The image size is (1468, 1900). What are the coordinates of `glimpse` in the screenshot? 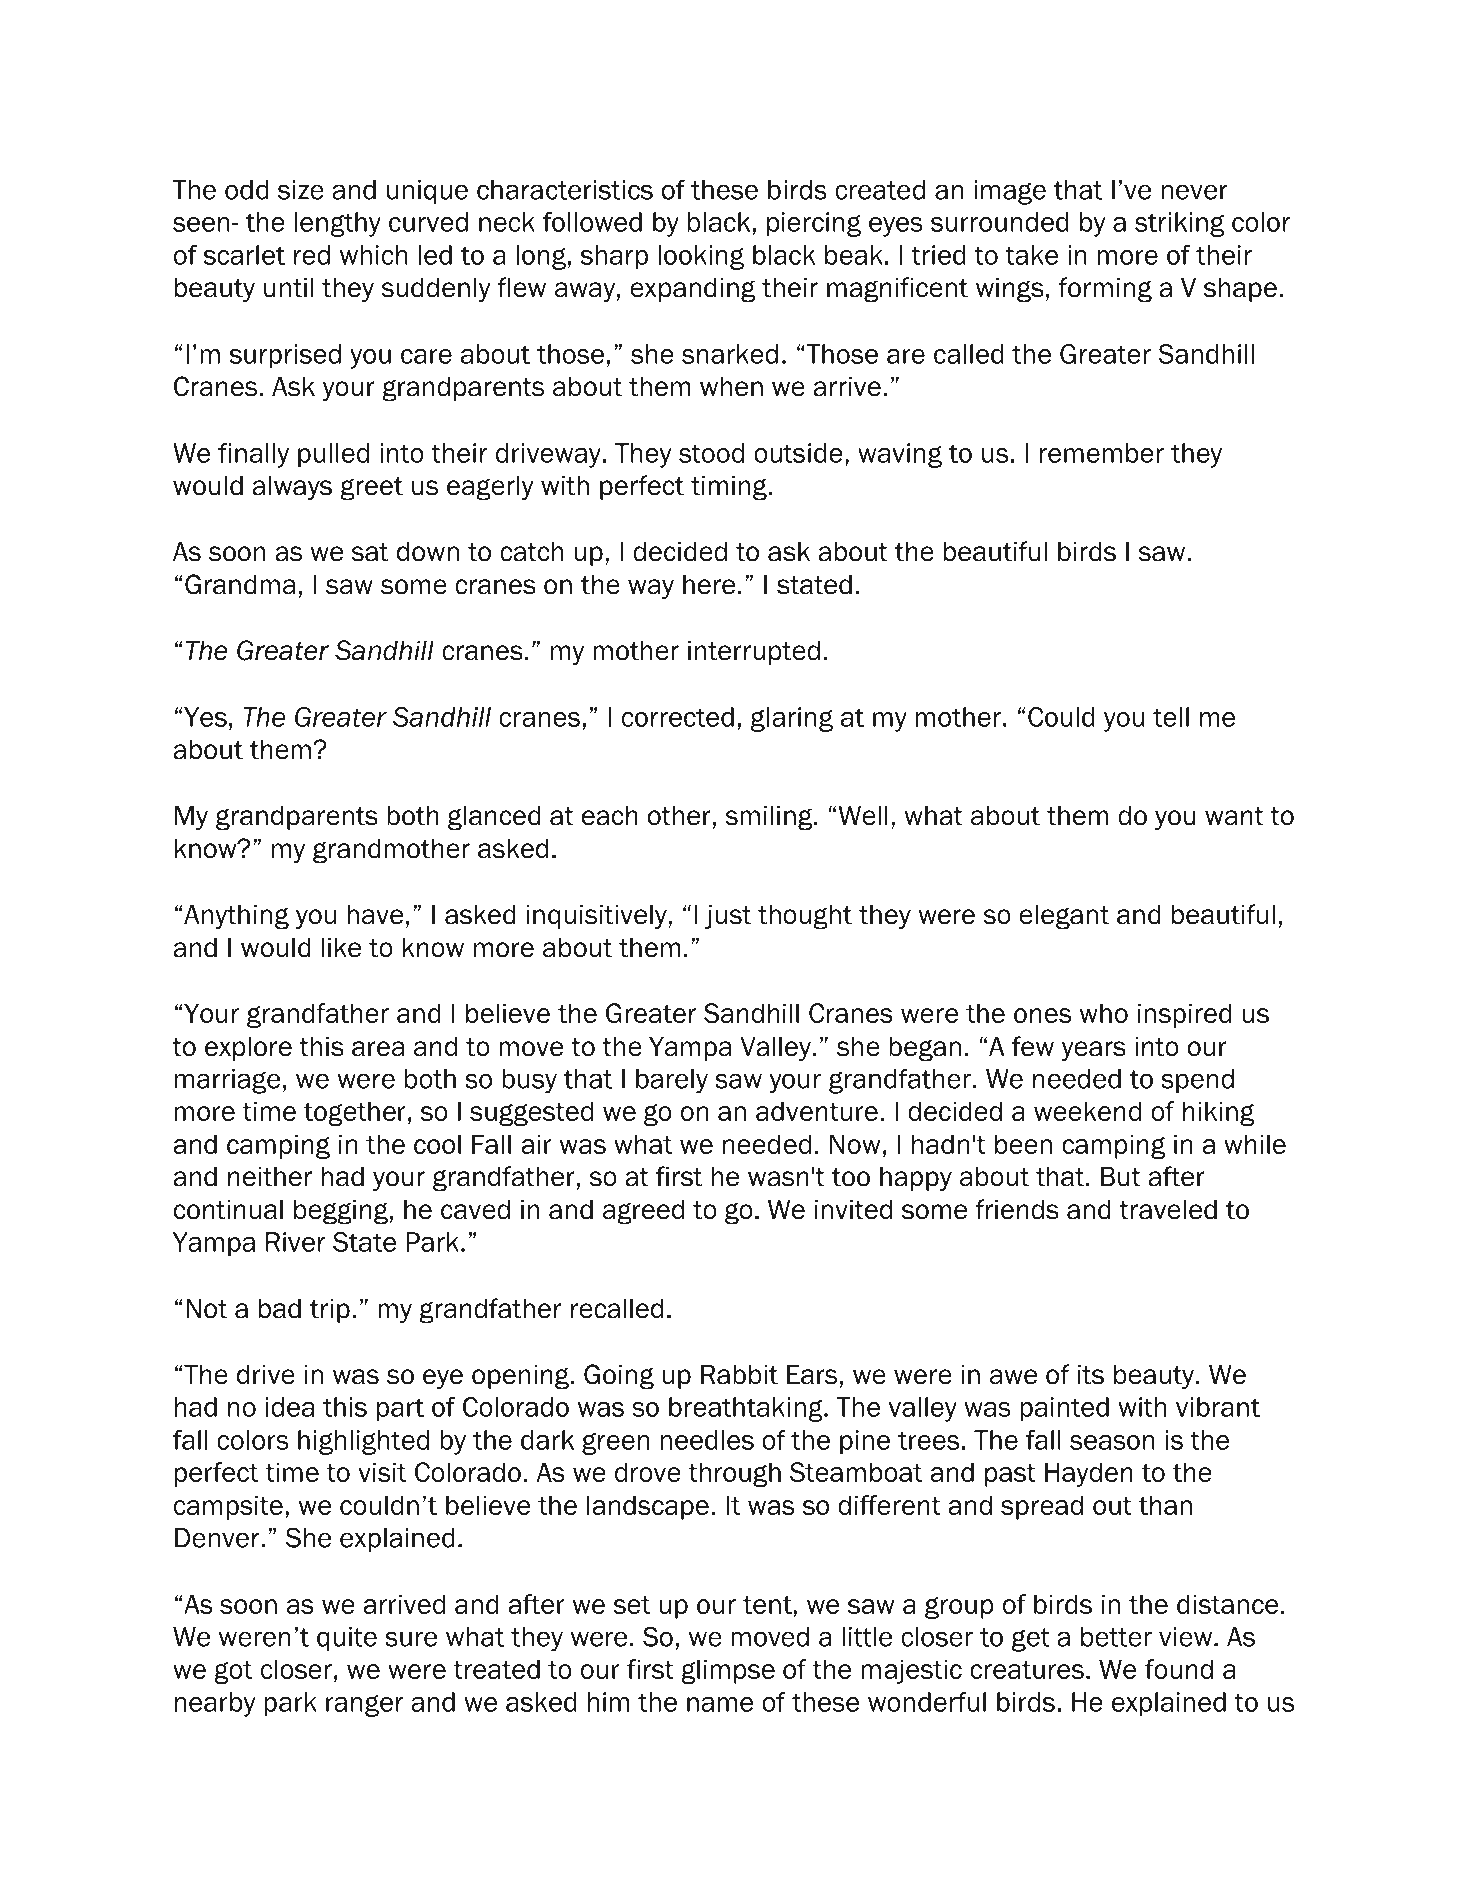 It's located at (728, 1671).
